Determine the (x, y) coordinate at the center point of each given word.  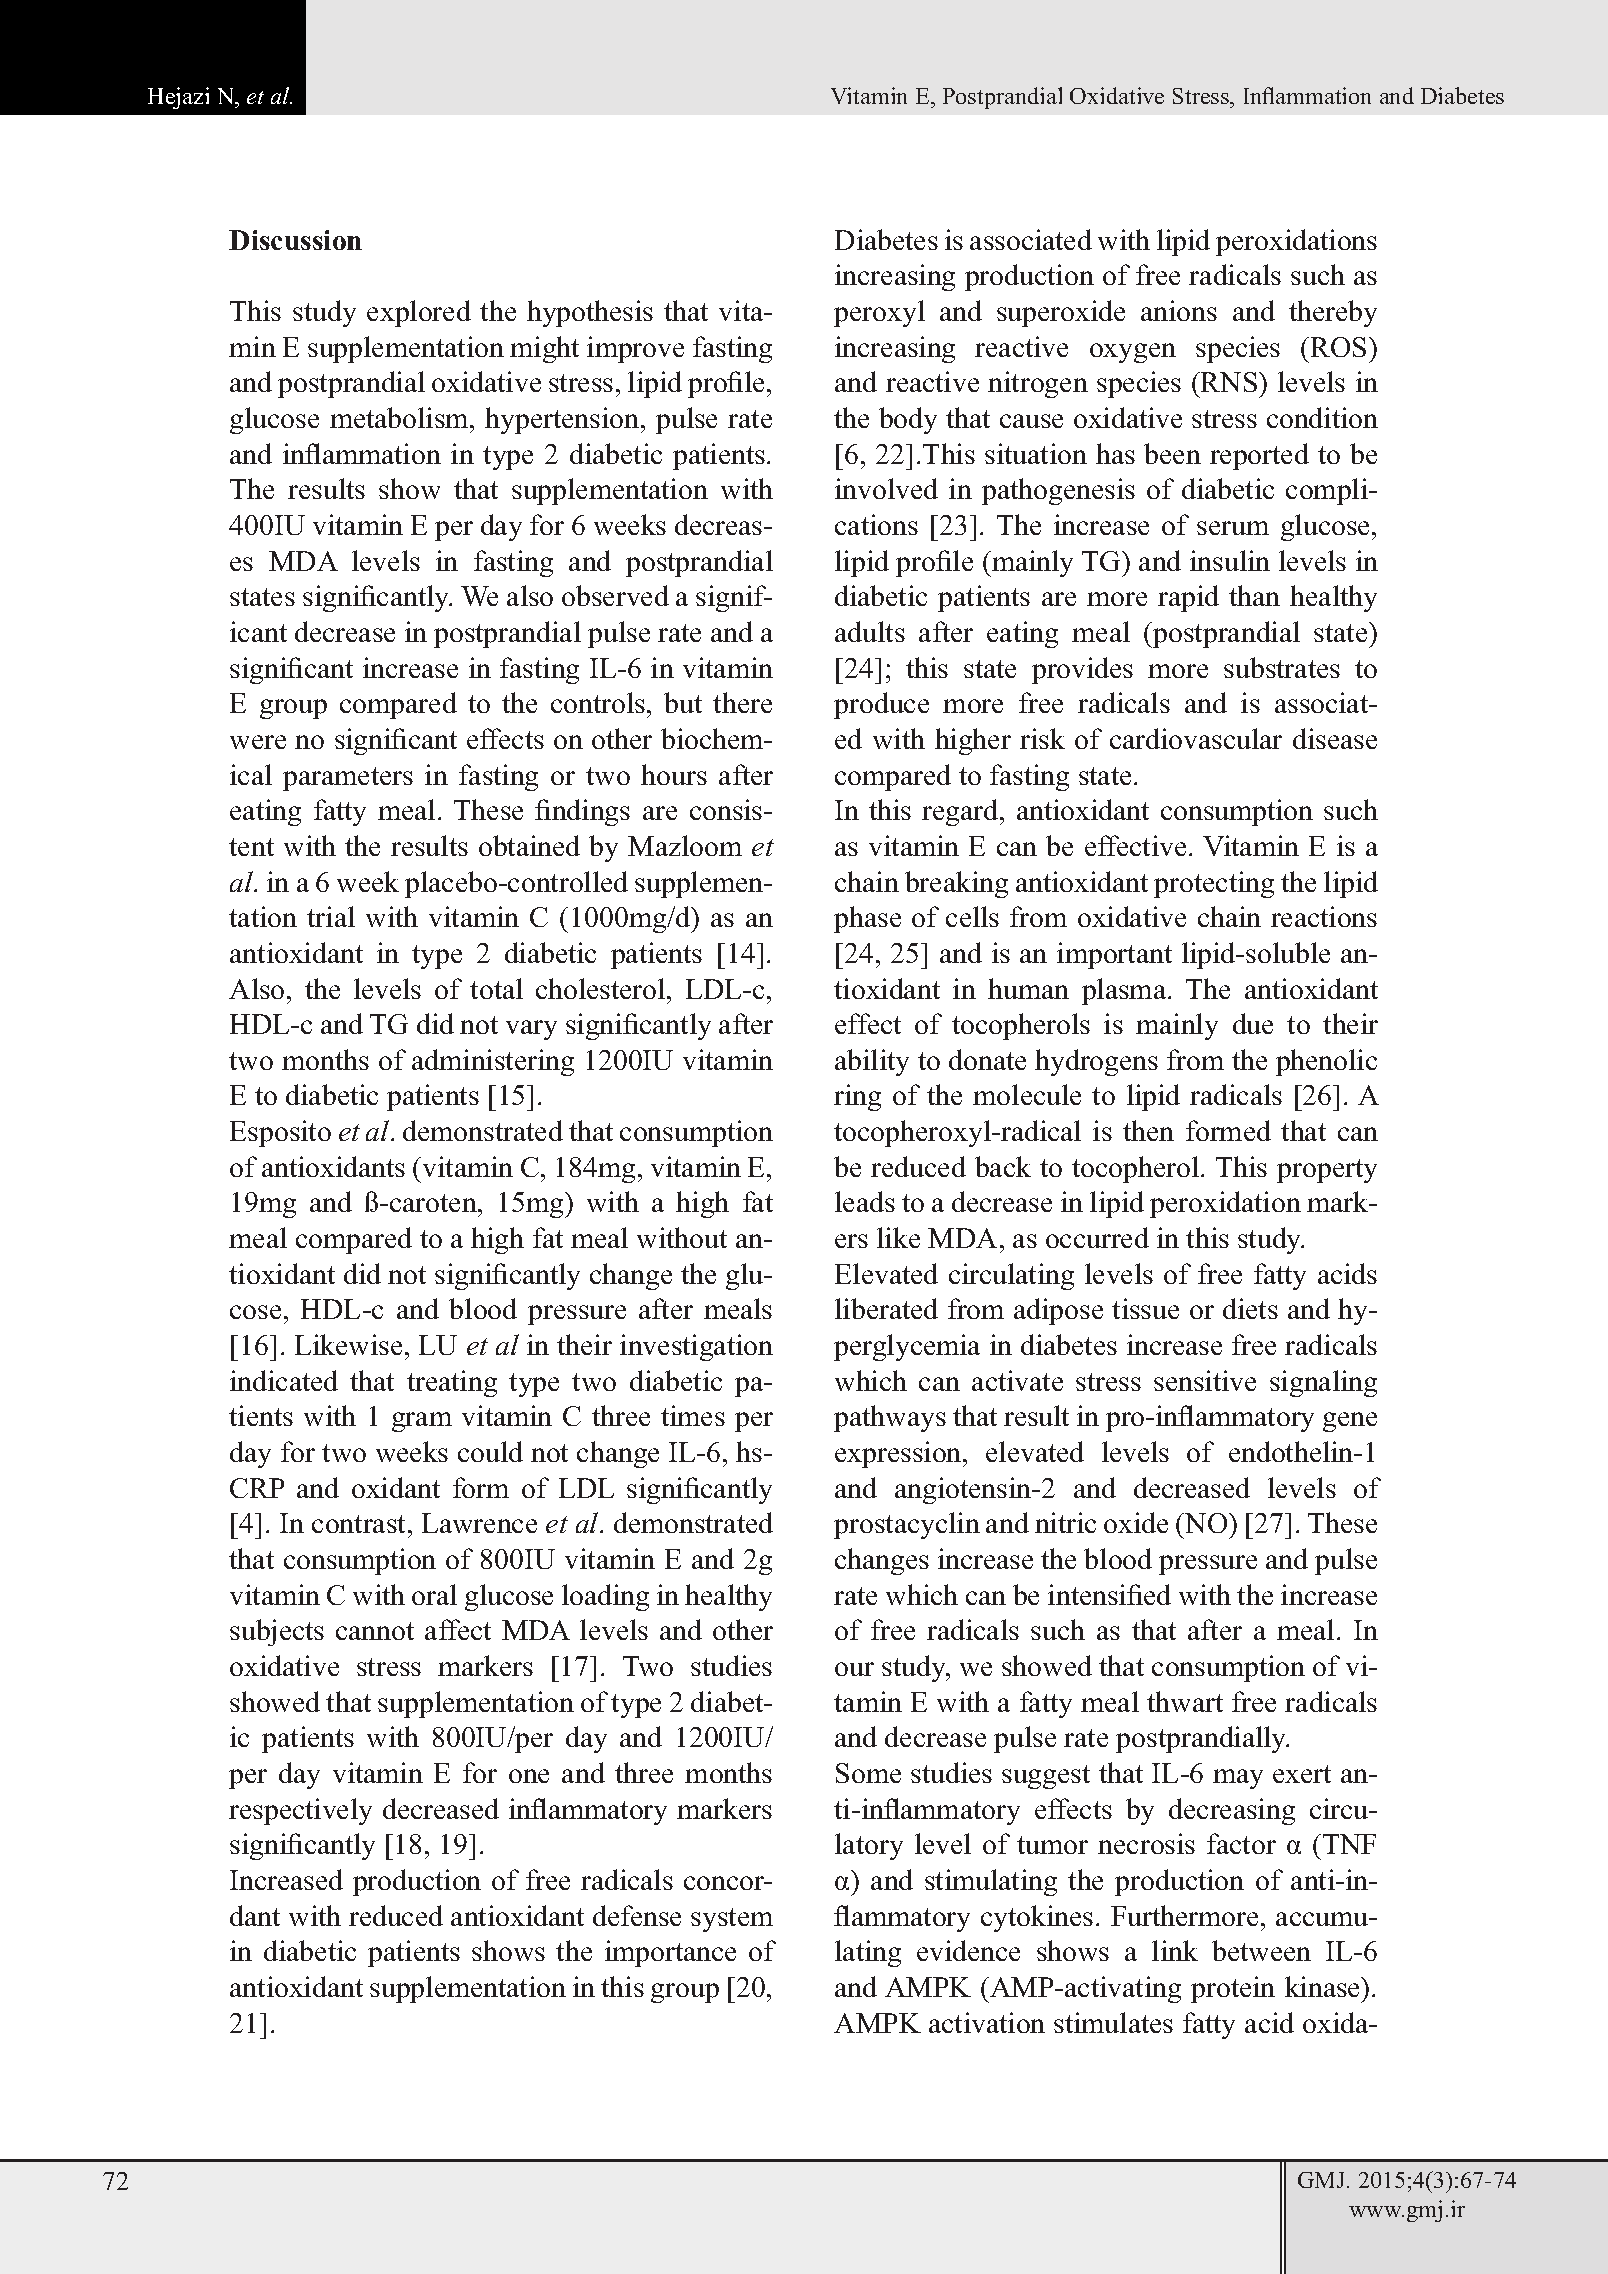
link (1175, 1950)
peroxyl (879, 313)
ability (872, 1062)
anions (1179, 310)
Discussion (295, 240)
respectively (300, 1811)
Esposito (280, 1133)
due (1253, 1023)
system (732, 1920)
